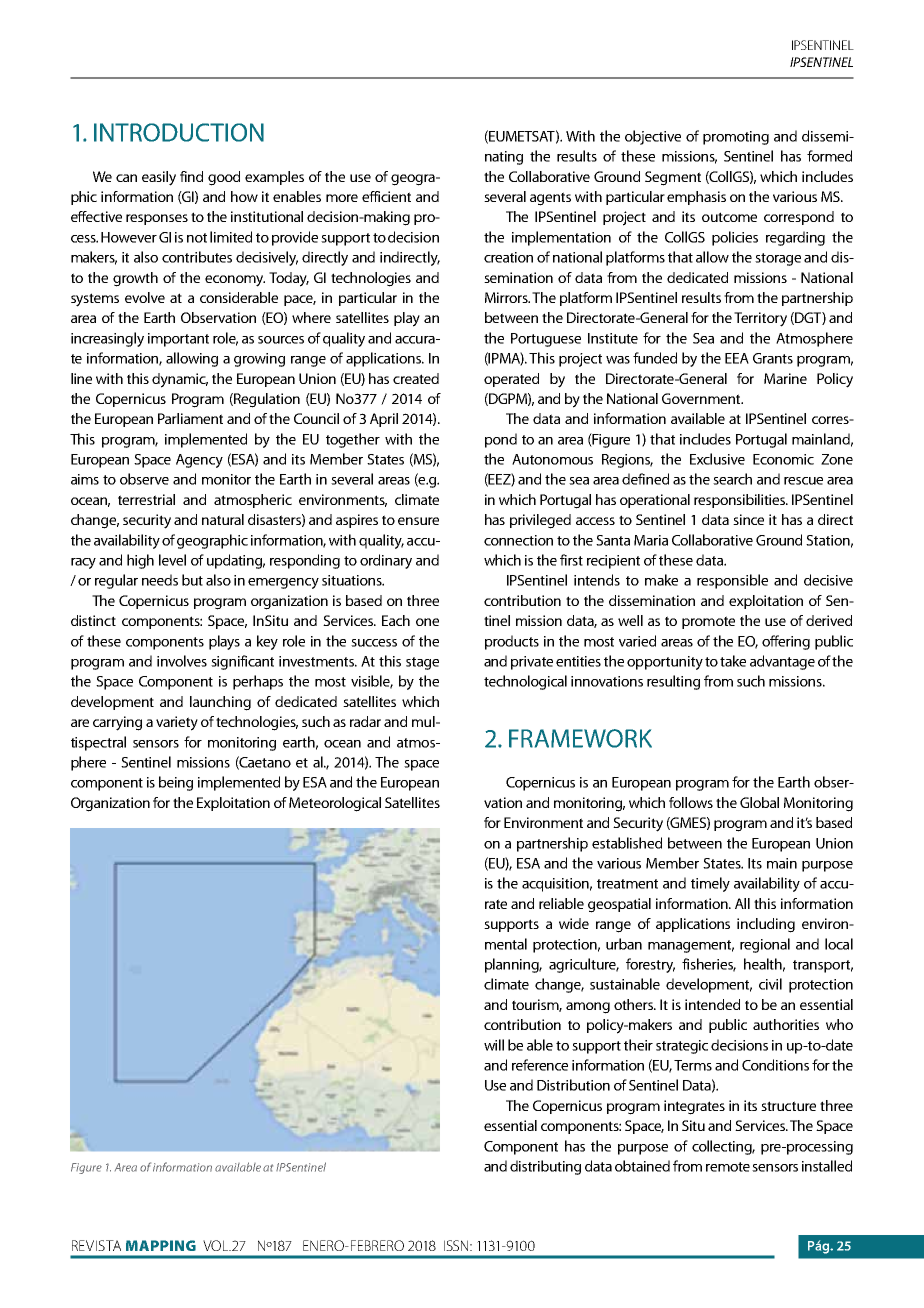  What do you see at coordinates (736, 138) in the page?
I see `promoting` at bounding box center [736, 138].
